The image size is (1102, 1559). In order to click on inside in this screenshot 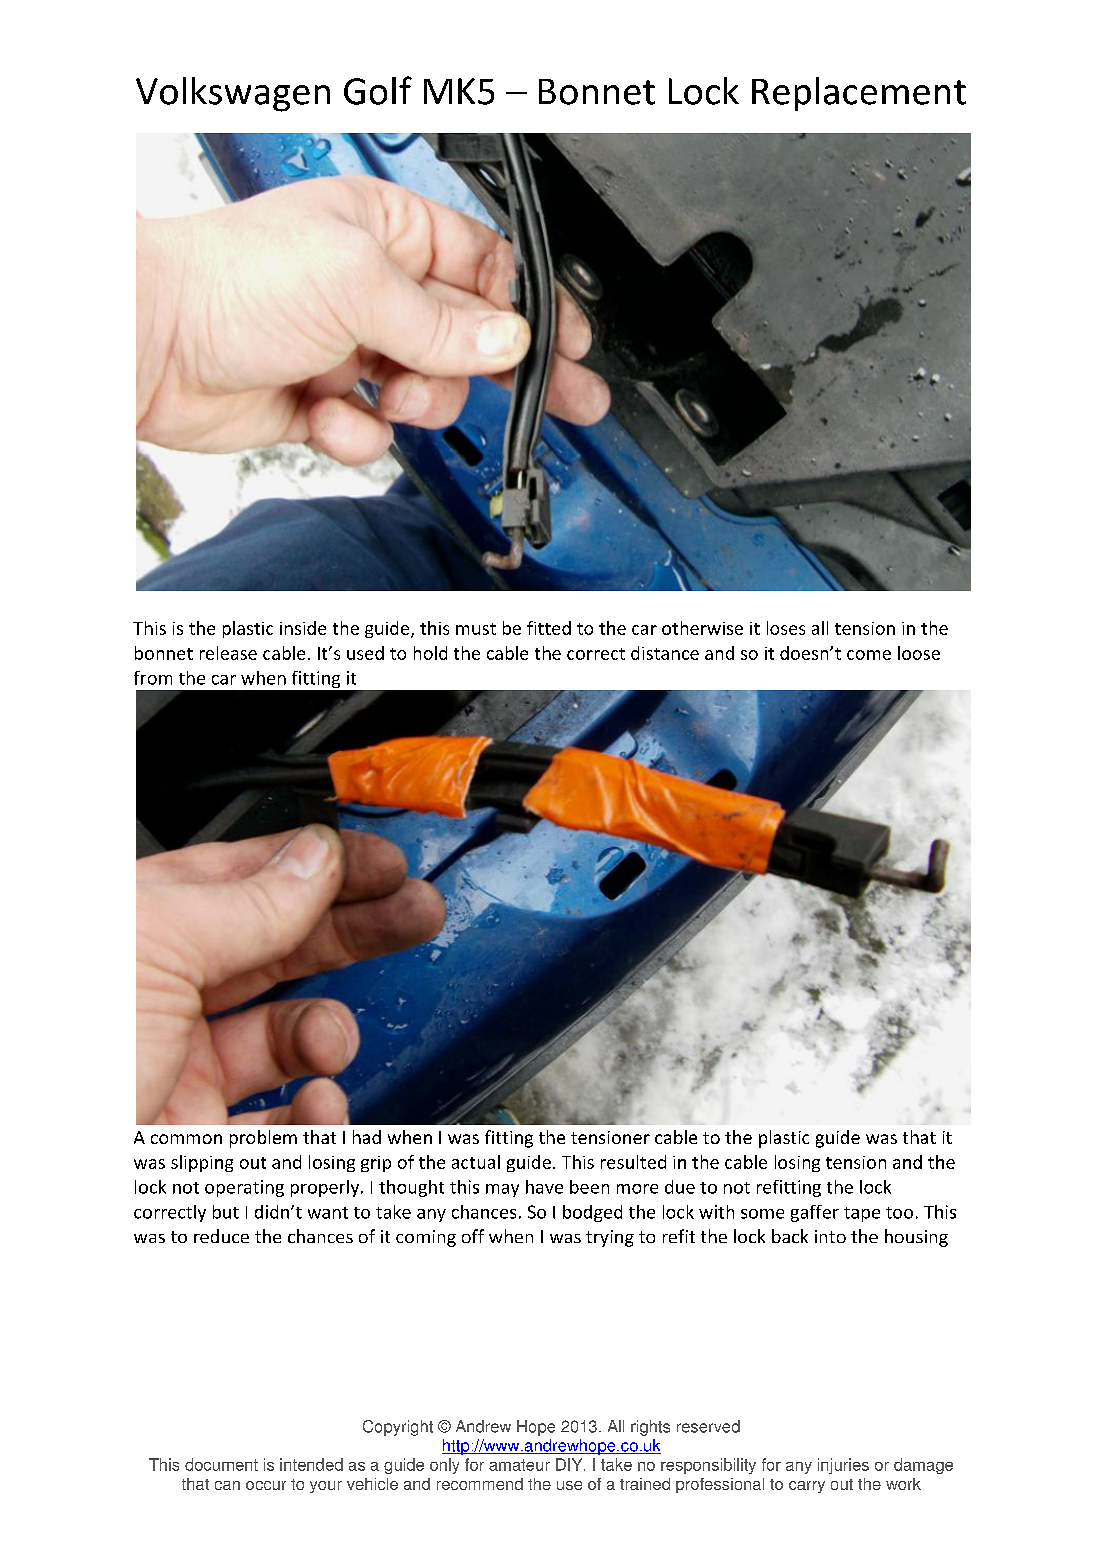, I will do `click(303, 628)`.
